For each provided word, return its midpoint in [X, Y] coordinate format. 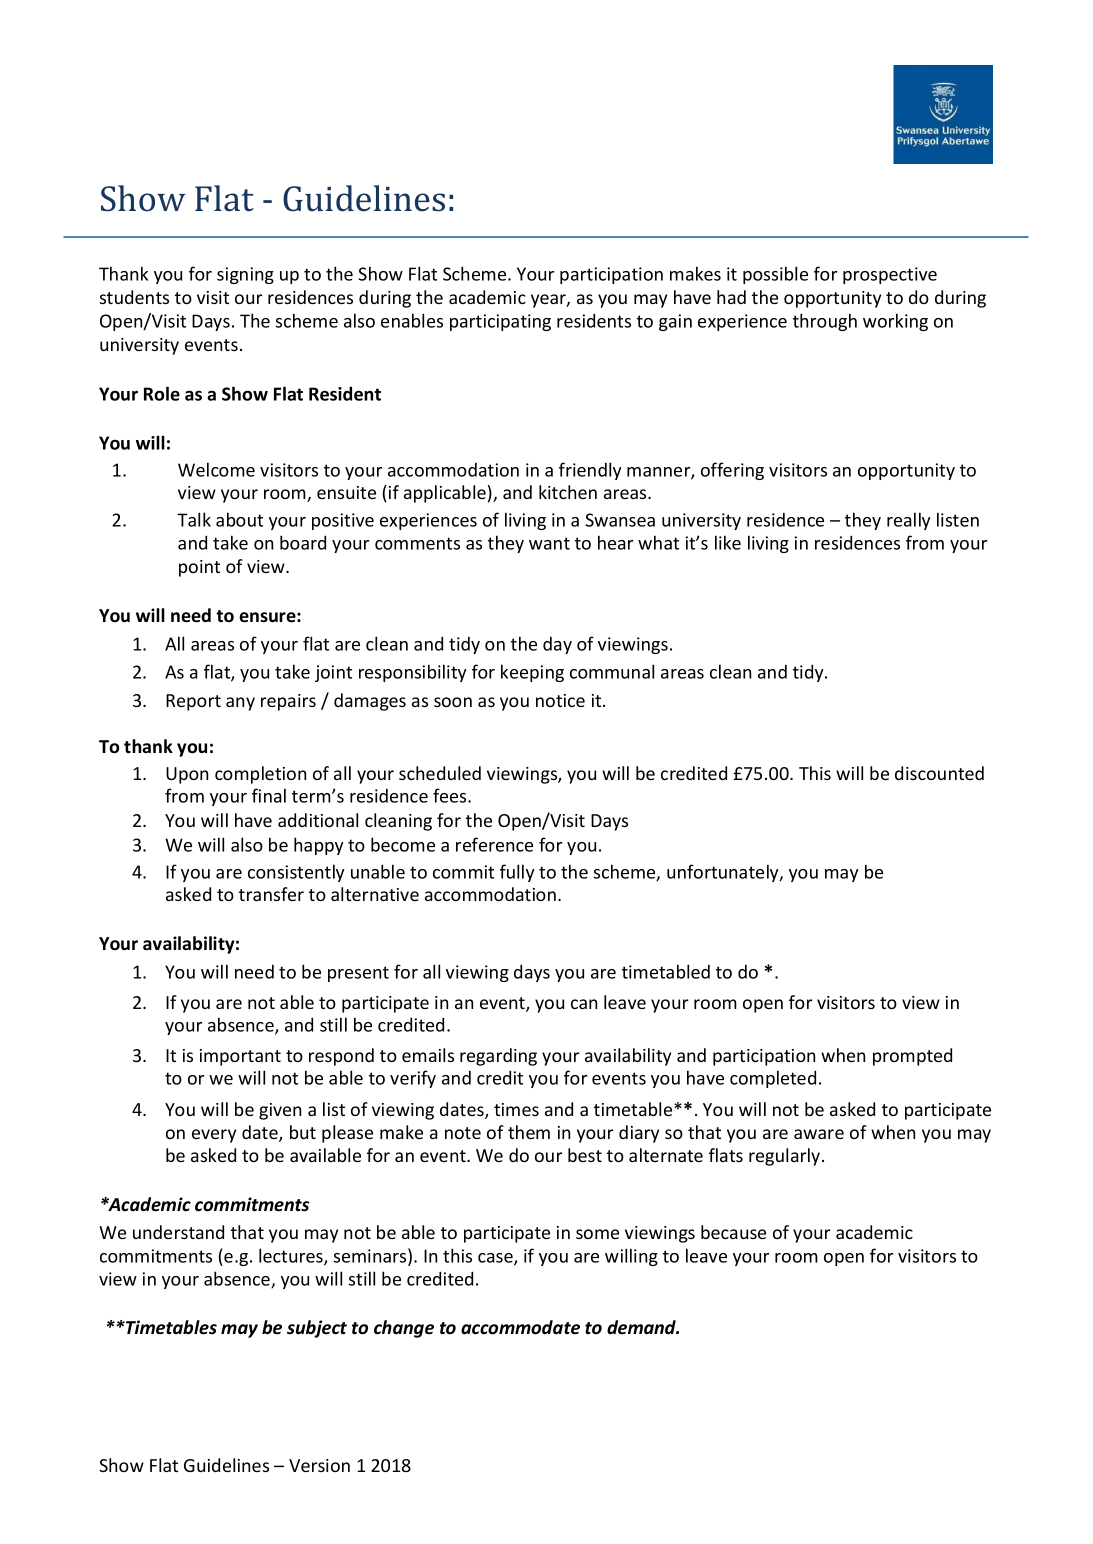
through [825, 322]
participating [500, 322]
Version [319, 1465]
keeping [532, 673]
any [240, 704]
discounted [939, 773]
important [240, 1057]
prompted [912, 1057]
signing [245, 275]
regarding [498, 1057]
